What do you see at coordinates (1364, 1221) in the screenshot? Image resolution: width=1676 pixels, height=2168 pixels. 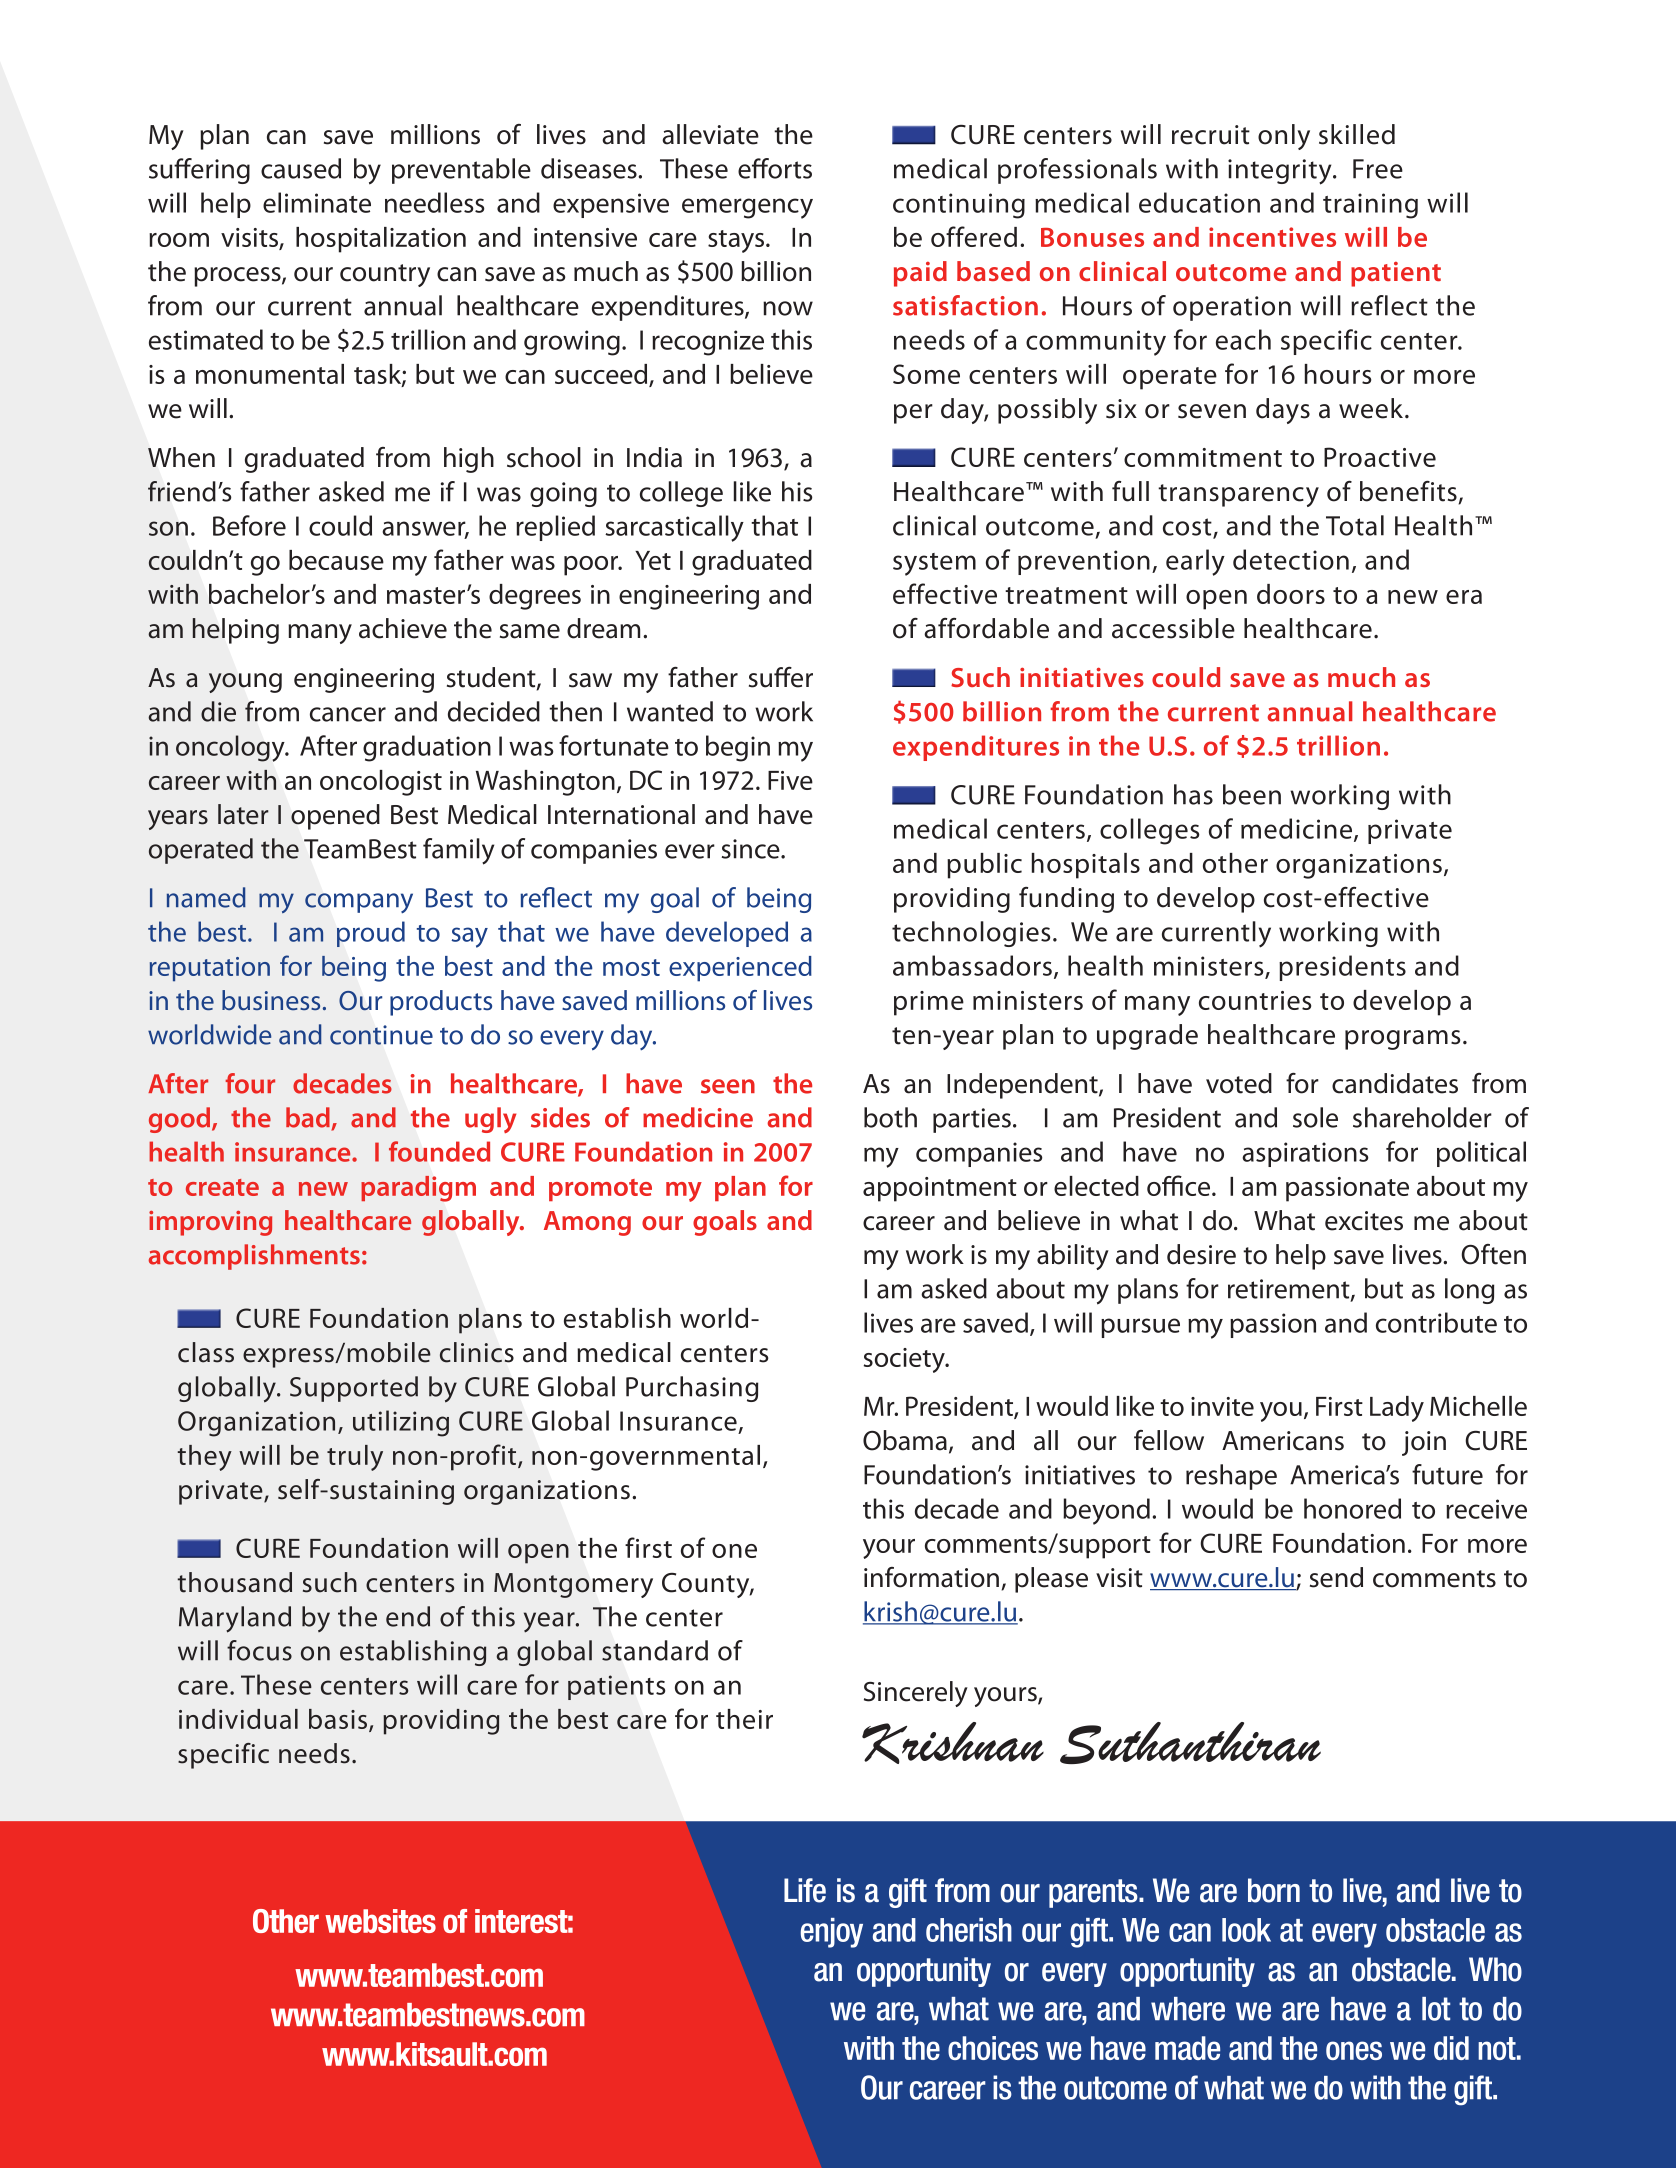 I see `excites` at bounding box center [1364, 1221].
